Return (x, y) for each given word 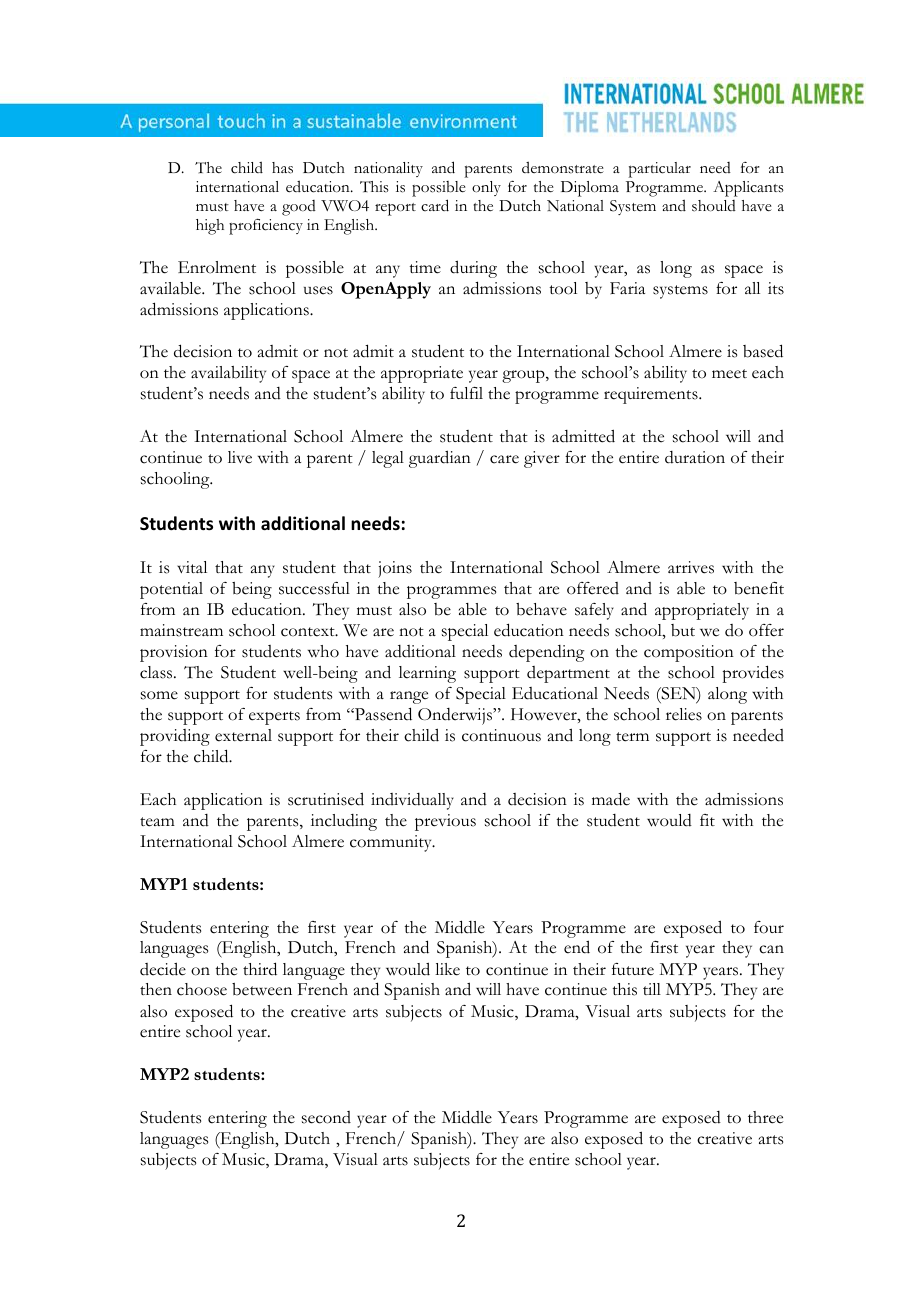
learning (427, 674)
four (769, 927)
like (447, 969)
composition (689, 653)
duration (695, 457)
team (157, 822)
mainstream (181, 630)
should (714, 206)
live (240, 457)
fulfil (466, 393)
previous (445, 822)
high (210, 227)
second (326, 1117)
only (486, 188)
